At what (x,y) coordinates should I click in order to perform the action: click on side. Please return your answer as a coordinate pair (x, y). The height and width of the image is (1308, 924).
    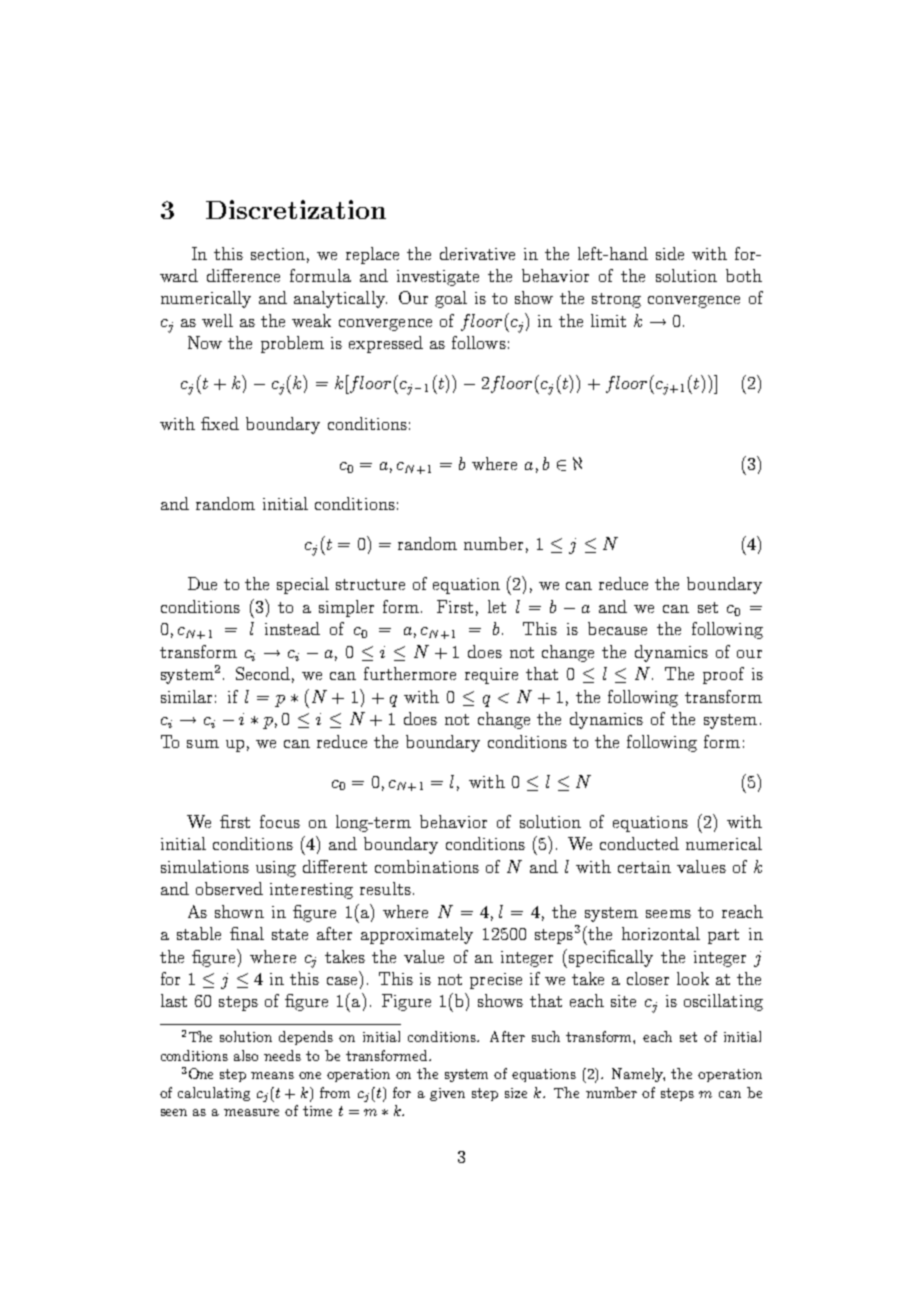
    Looking at the image, I should click on (670, 253).
